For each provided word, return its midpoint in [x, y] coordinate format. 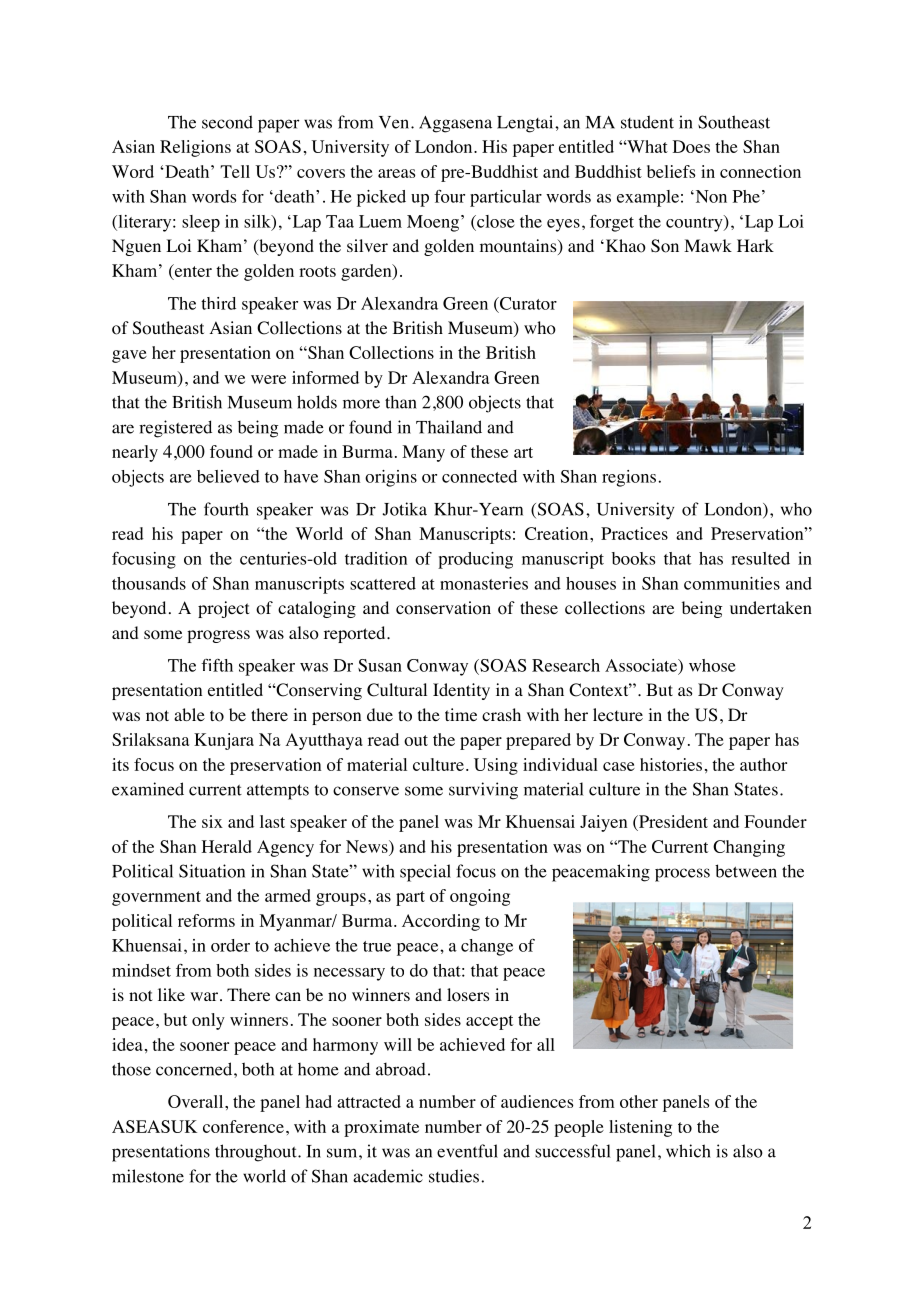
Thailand [449, 427]
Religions [195, 148]
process [682, 875]
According [441, 922]
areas [396, 173]
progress [218, 636]
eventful [467, 1151]
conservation [443, 608]
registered [175, 429]
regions [629, 478]
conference [243, 1126]
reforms [206, 920]
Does [691, 146]
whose [712, 665]
